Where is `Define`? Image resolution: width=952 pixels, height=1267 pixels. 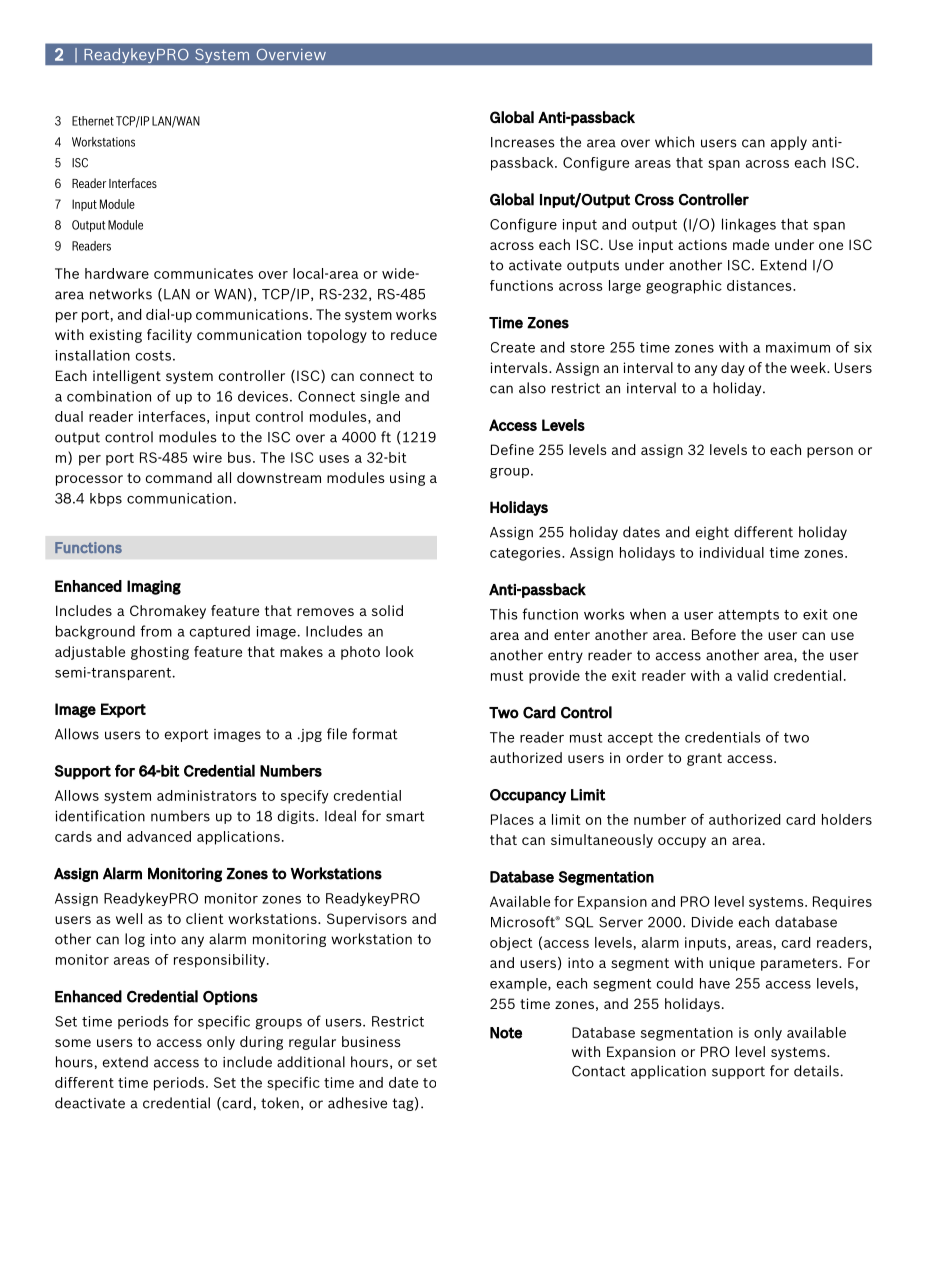
Define is located at coordinates (512, 449).
